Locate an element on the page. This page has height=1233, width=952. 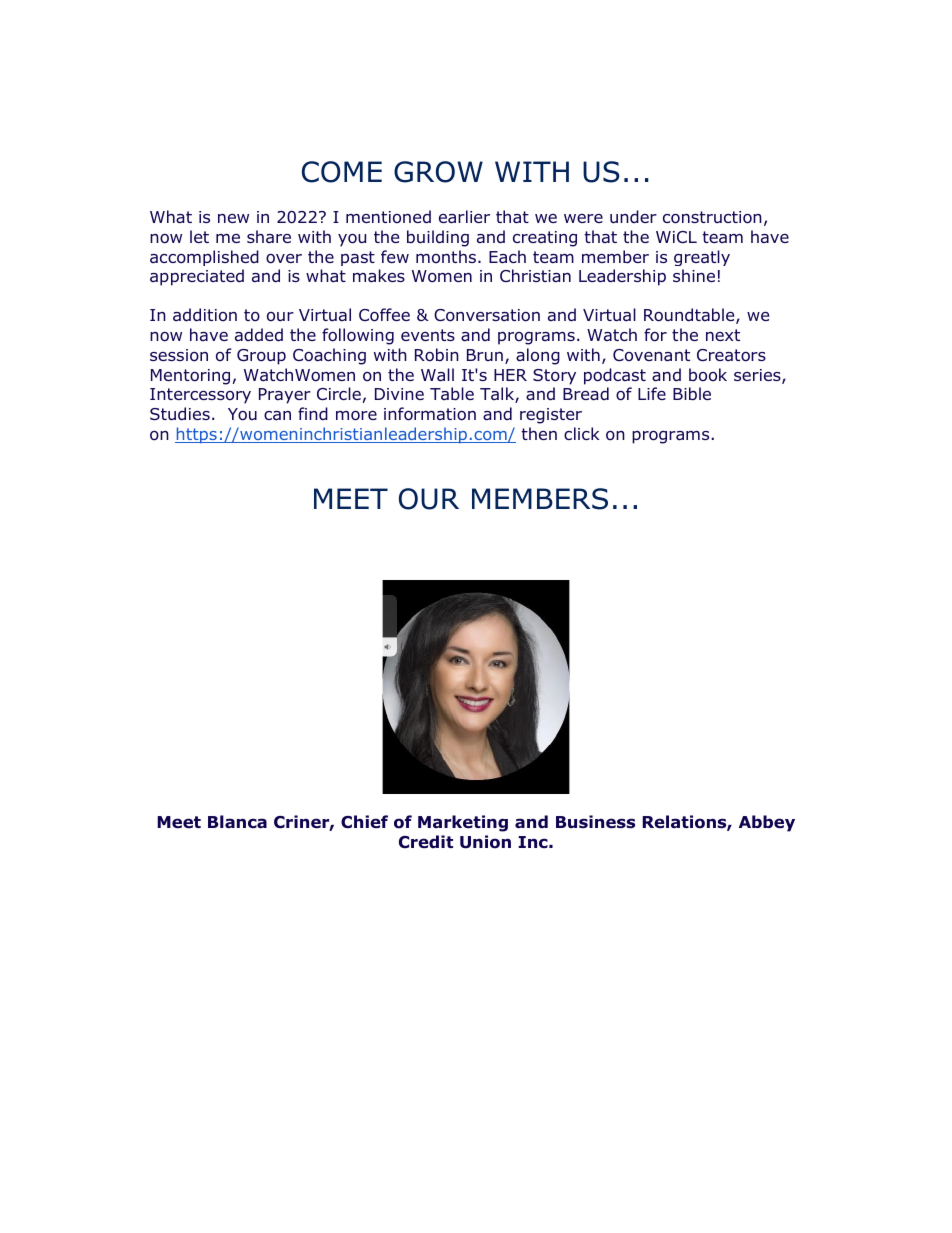
new is located at coordinates (233, 218).
